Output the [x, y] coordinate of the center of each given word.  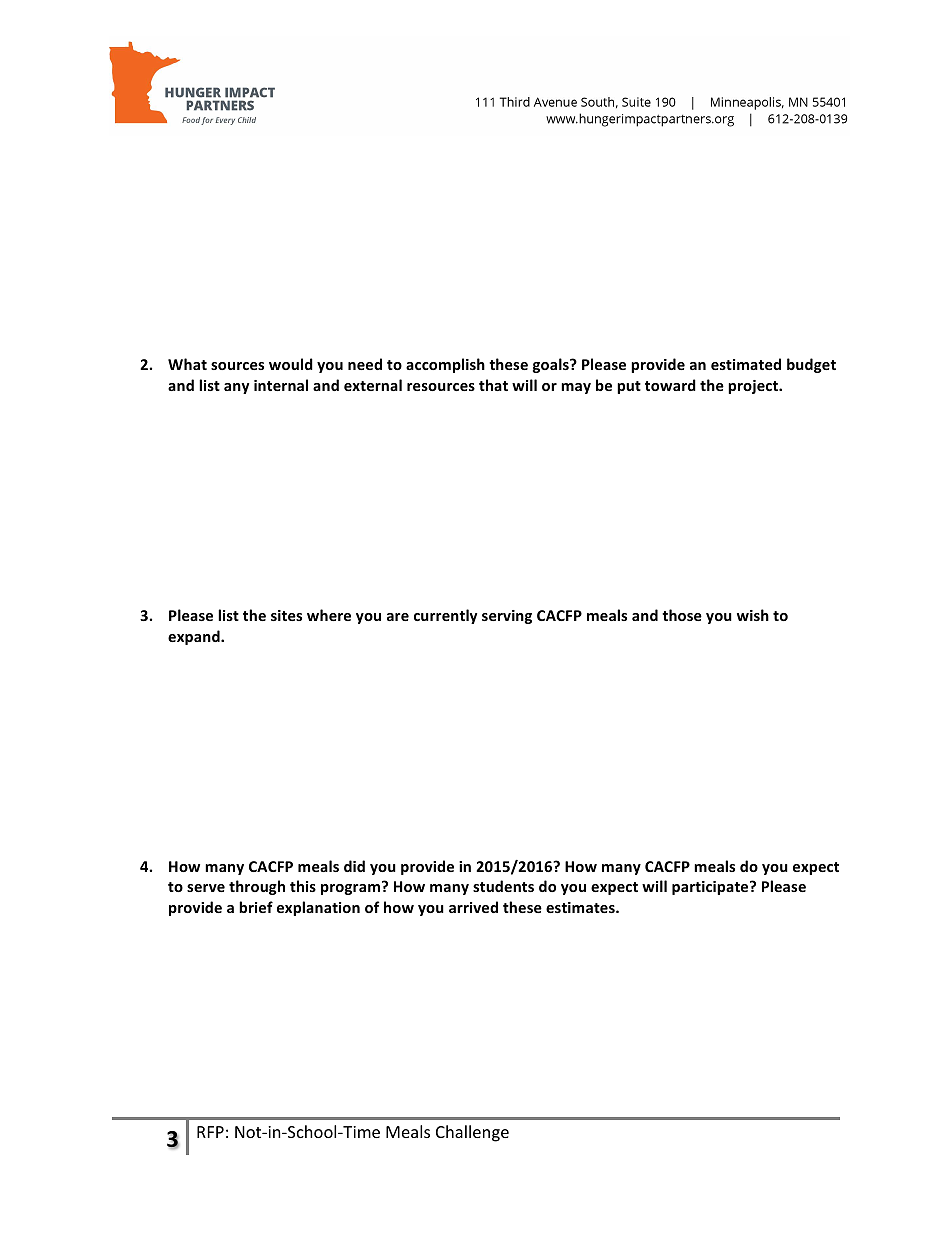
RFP [210, 1132]
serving [507, 617]
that [493, 385]
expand [195, 637]
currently [445, 616]
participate [711, 888]
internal [281, 385]
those [682, 615]
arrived [473, 907]
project [754, 387]
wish [753, 615]
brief [256, 907]
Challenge [472, 1133]
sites [286, 615]
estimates [581, 907]
